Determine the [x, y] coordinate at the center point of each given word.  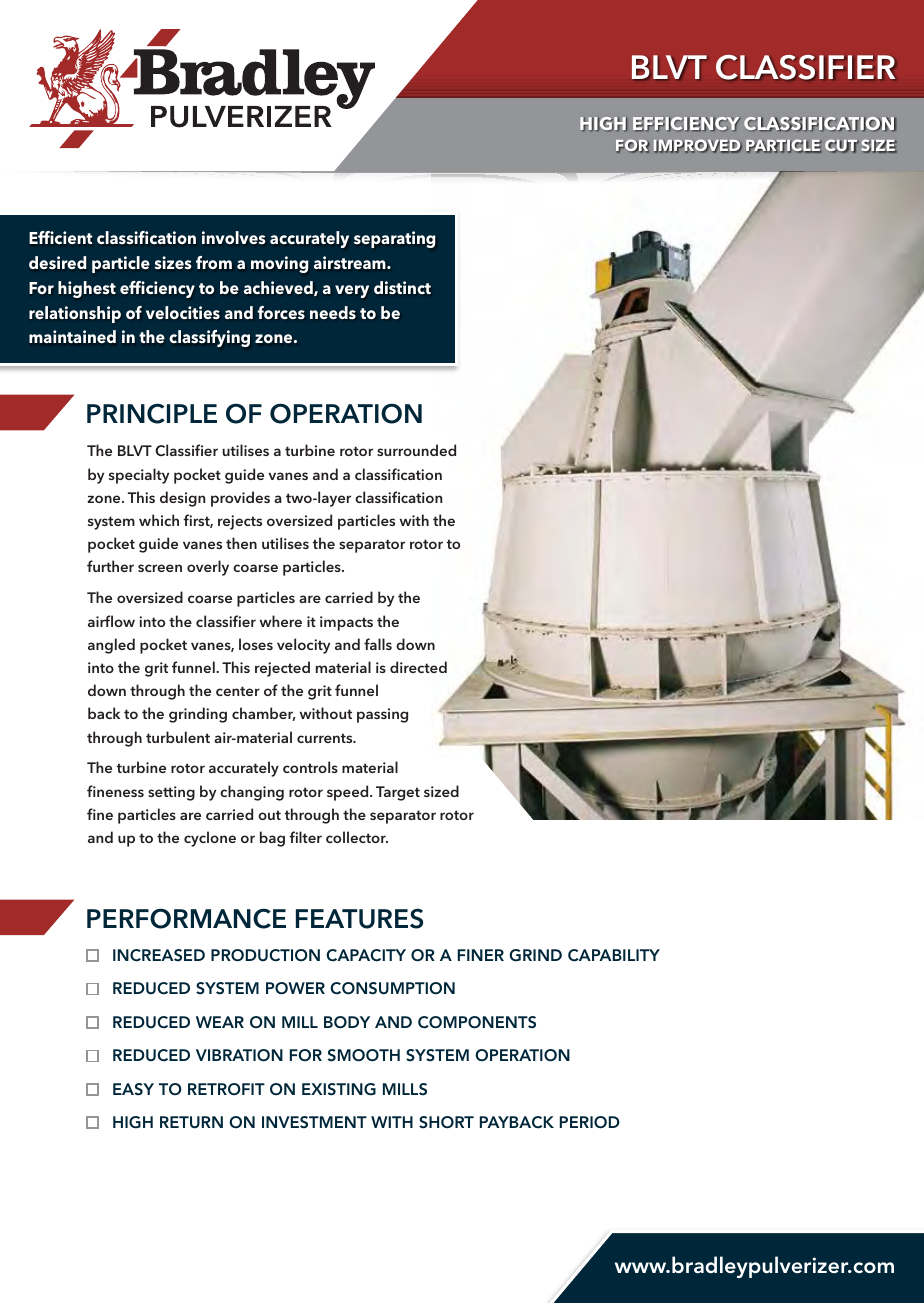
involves [233, 237]
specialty [139, 476]
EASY [133, 1089]
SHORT [446, 1122]
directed [418, 667]
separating [394, 239]
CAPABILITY [614, 955]
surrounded [416, 450]
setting [171, 793]
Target [398, 793]
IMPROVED [698, 146]
